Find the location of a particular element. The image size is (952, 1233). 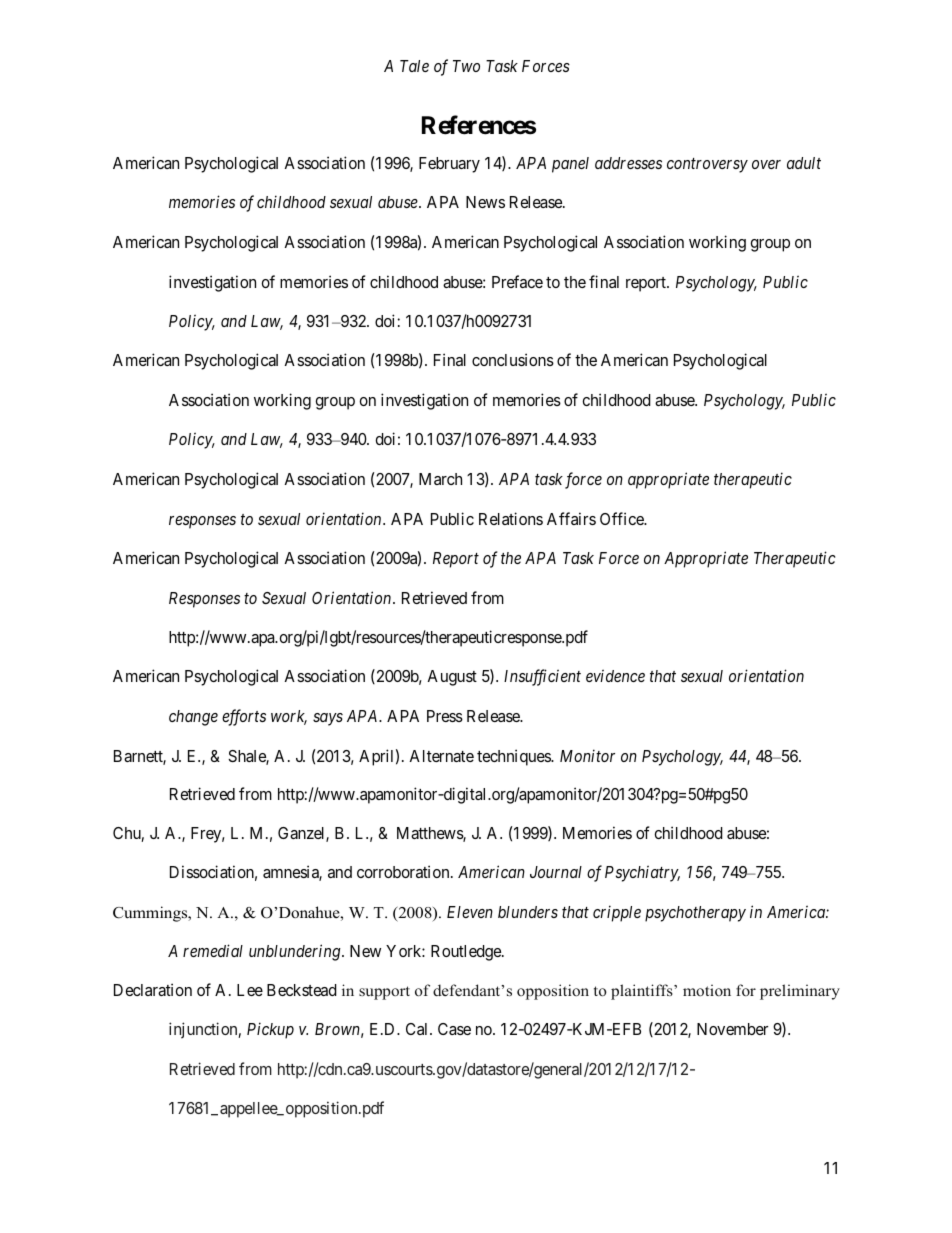

efforts is located at coordinates (244, 717).
